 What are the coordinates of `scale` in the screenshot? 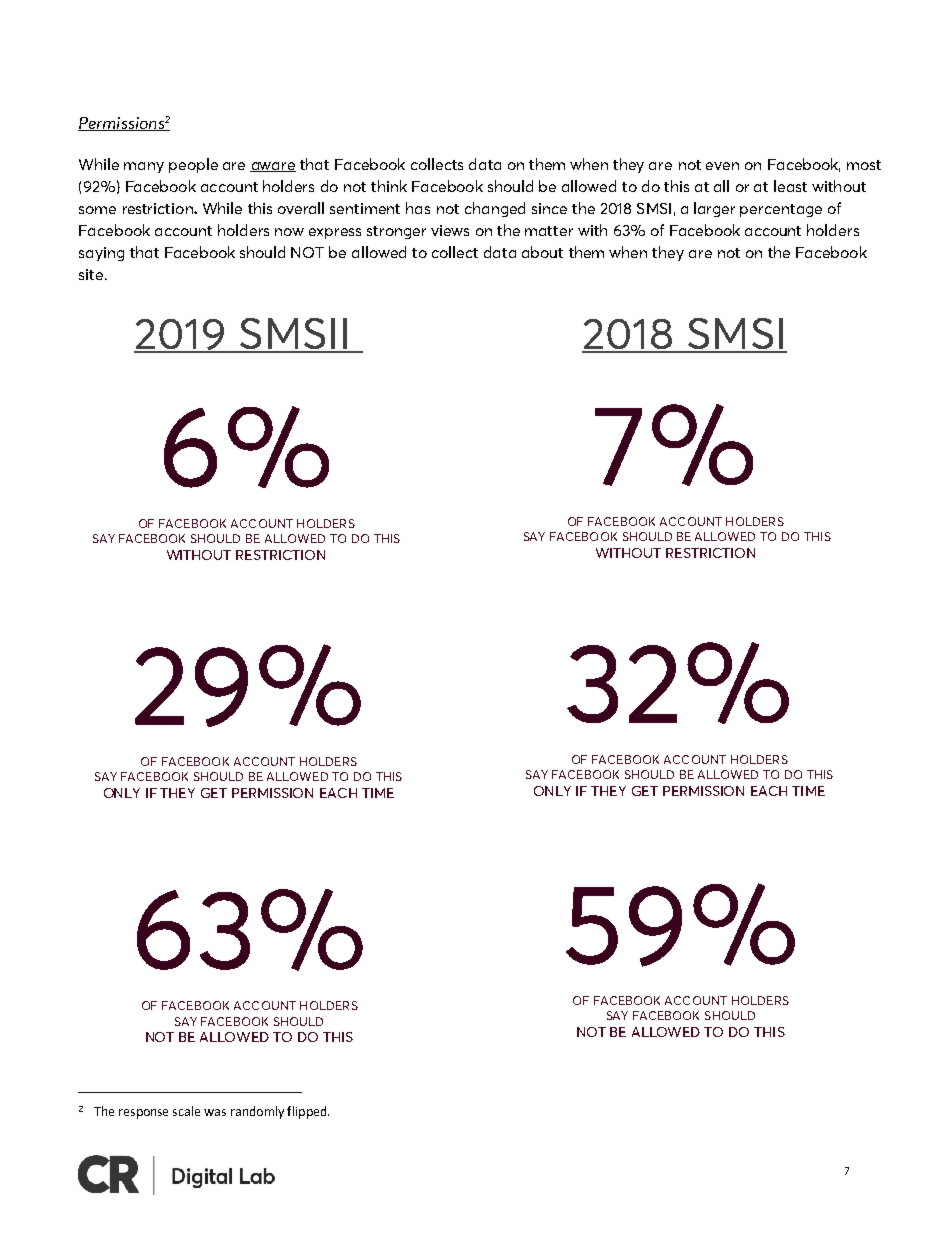 It's located at (186, 1111).
